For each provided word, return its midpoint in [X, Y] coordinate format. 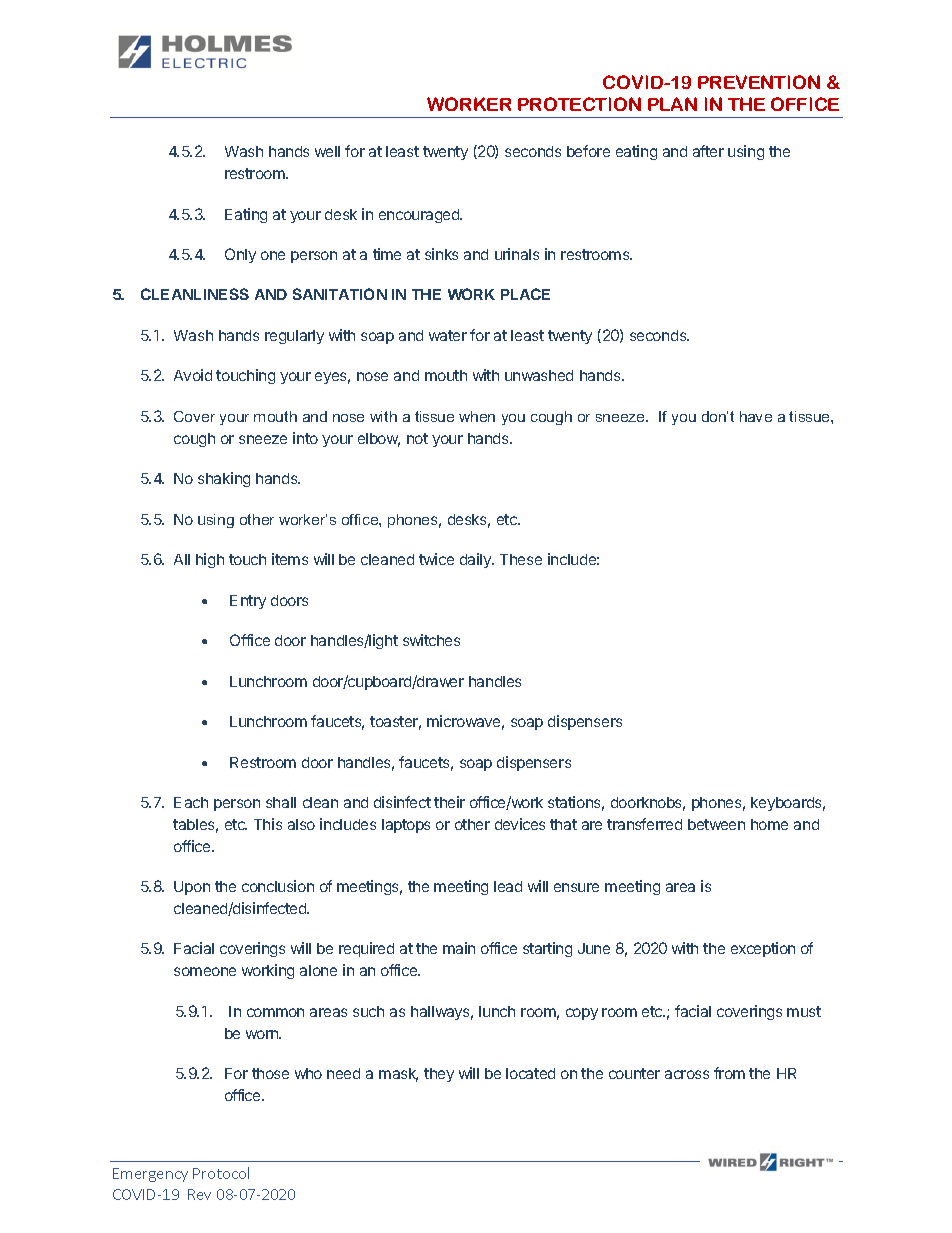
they [439, 1075]
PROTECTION [579, 104]
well [327, 151]
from [729, 1073]
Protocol [221, 1173]
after [708, 151]
